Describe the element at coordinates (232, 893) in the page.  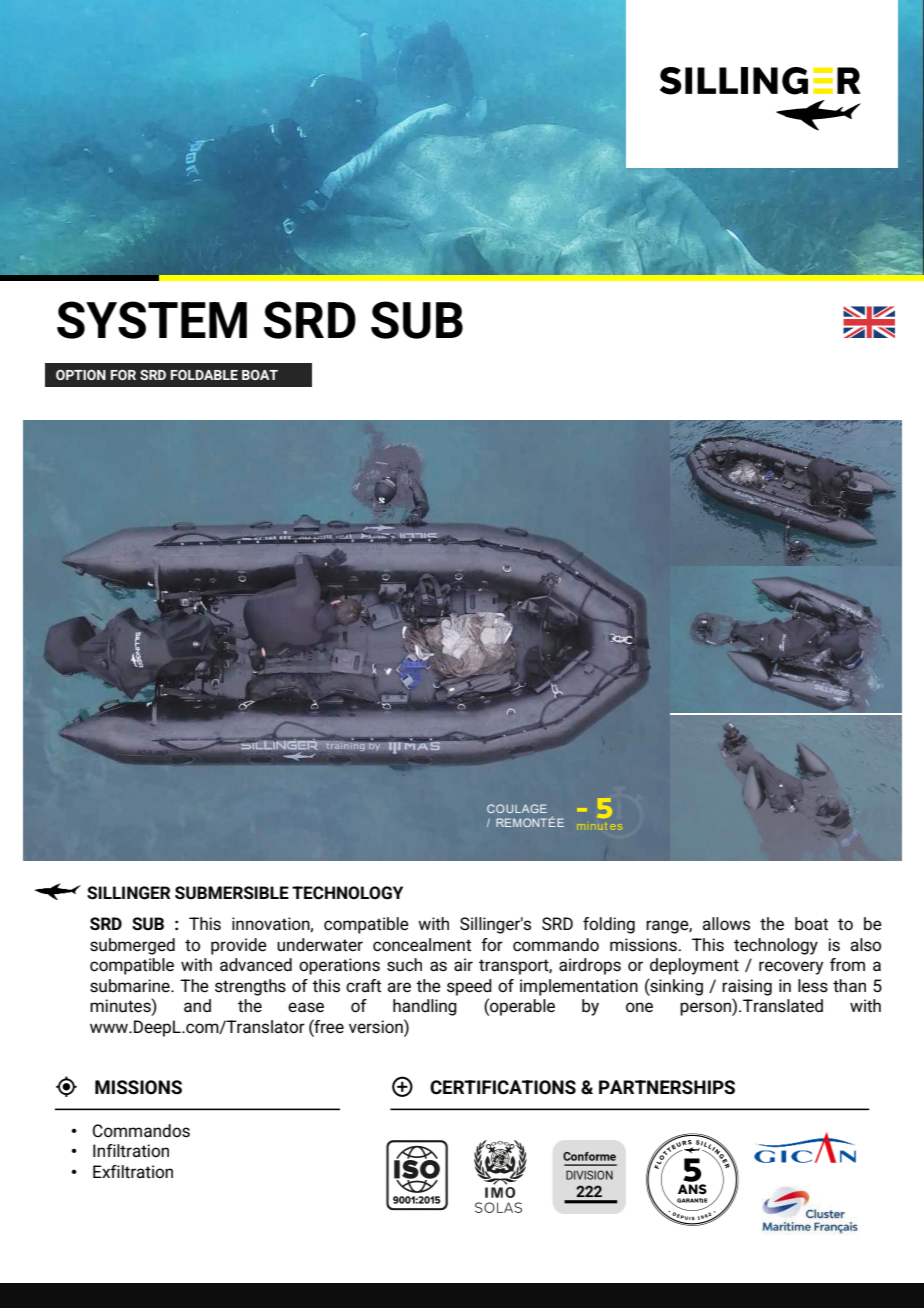
I see `SUBMERSIBLE` at that location.
